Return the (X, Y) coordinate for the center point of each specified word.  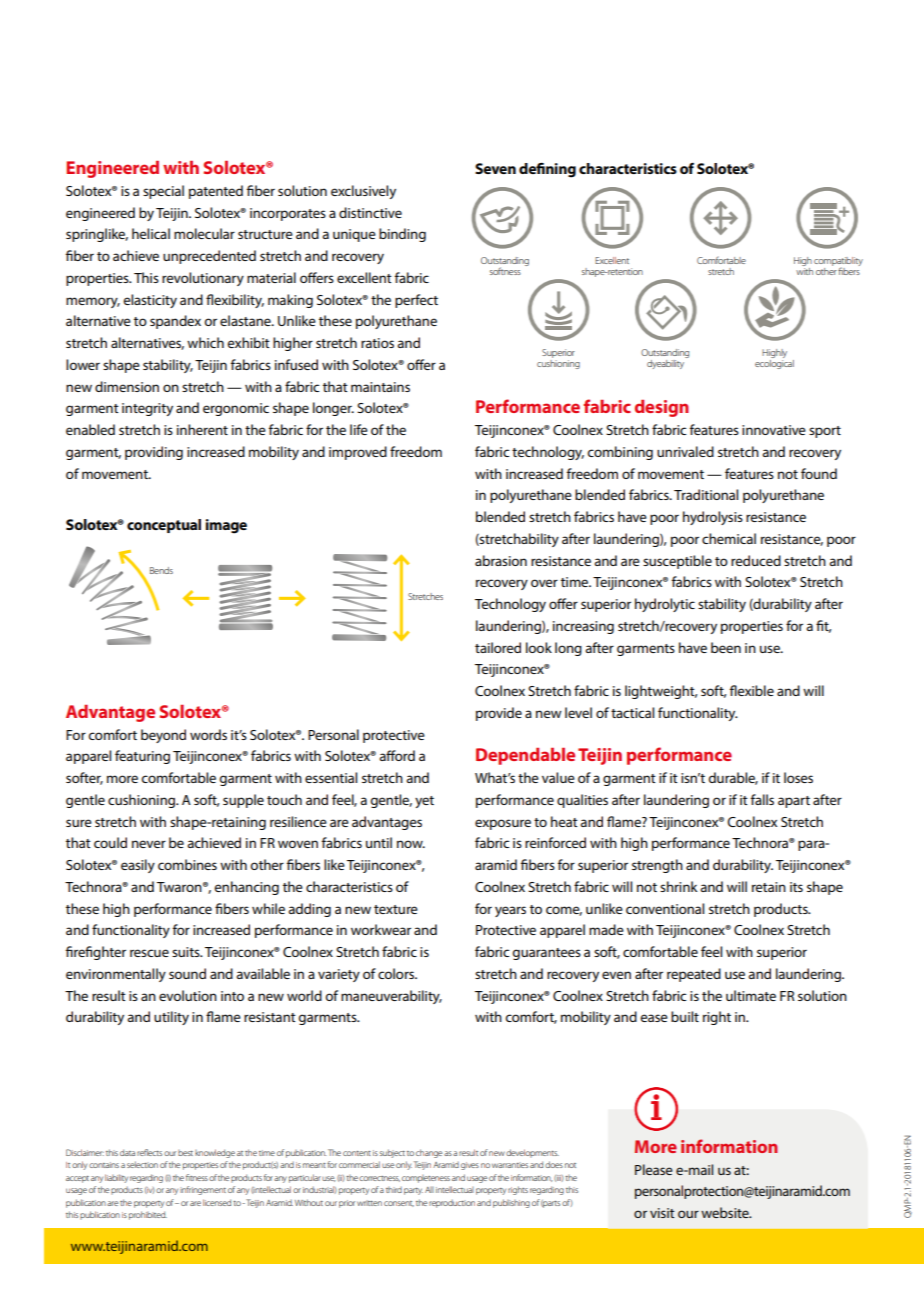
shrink (678, 886)
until (379, 842)
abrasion (501, 560)
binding (402, 235)
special (163, 192)
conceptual (164, 526)
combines (187, 864)
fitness (197, 1177)
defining (547, 170)
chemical (729, 538)
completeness (426, 1179)
